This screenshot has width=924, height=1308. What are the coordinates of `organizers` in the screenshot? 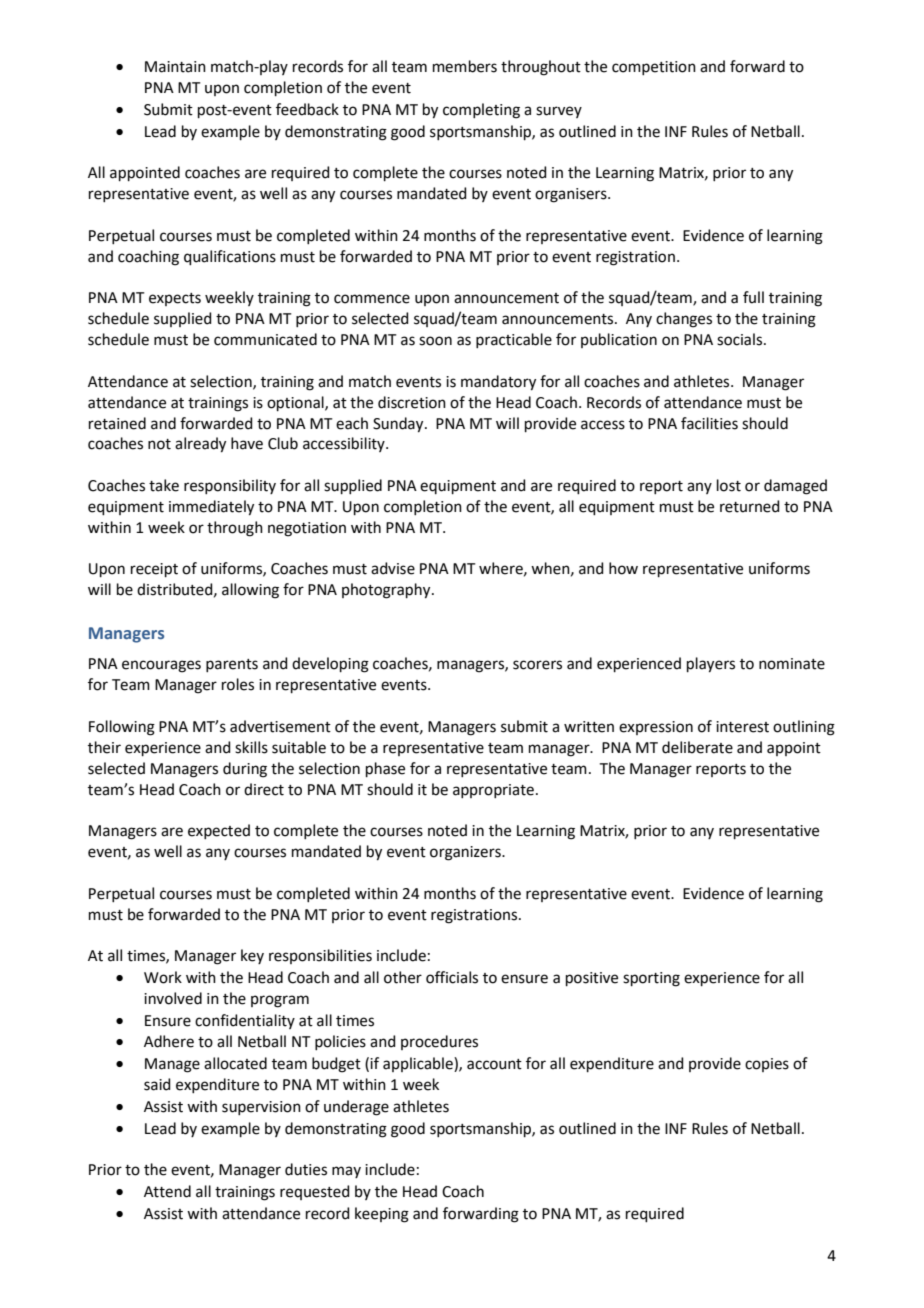 It's located at (466, 853).
